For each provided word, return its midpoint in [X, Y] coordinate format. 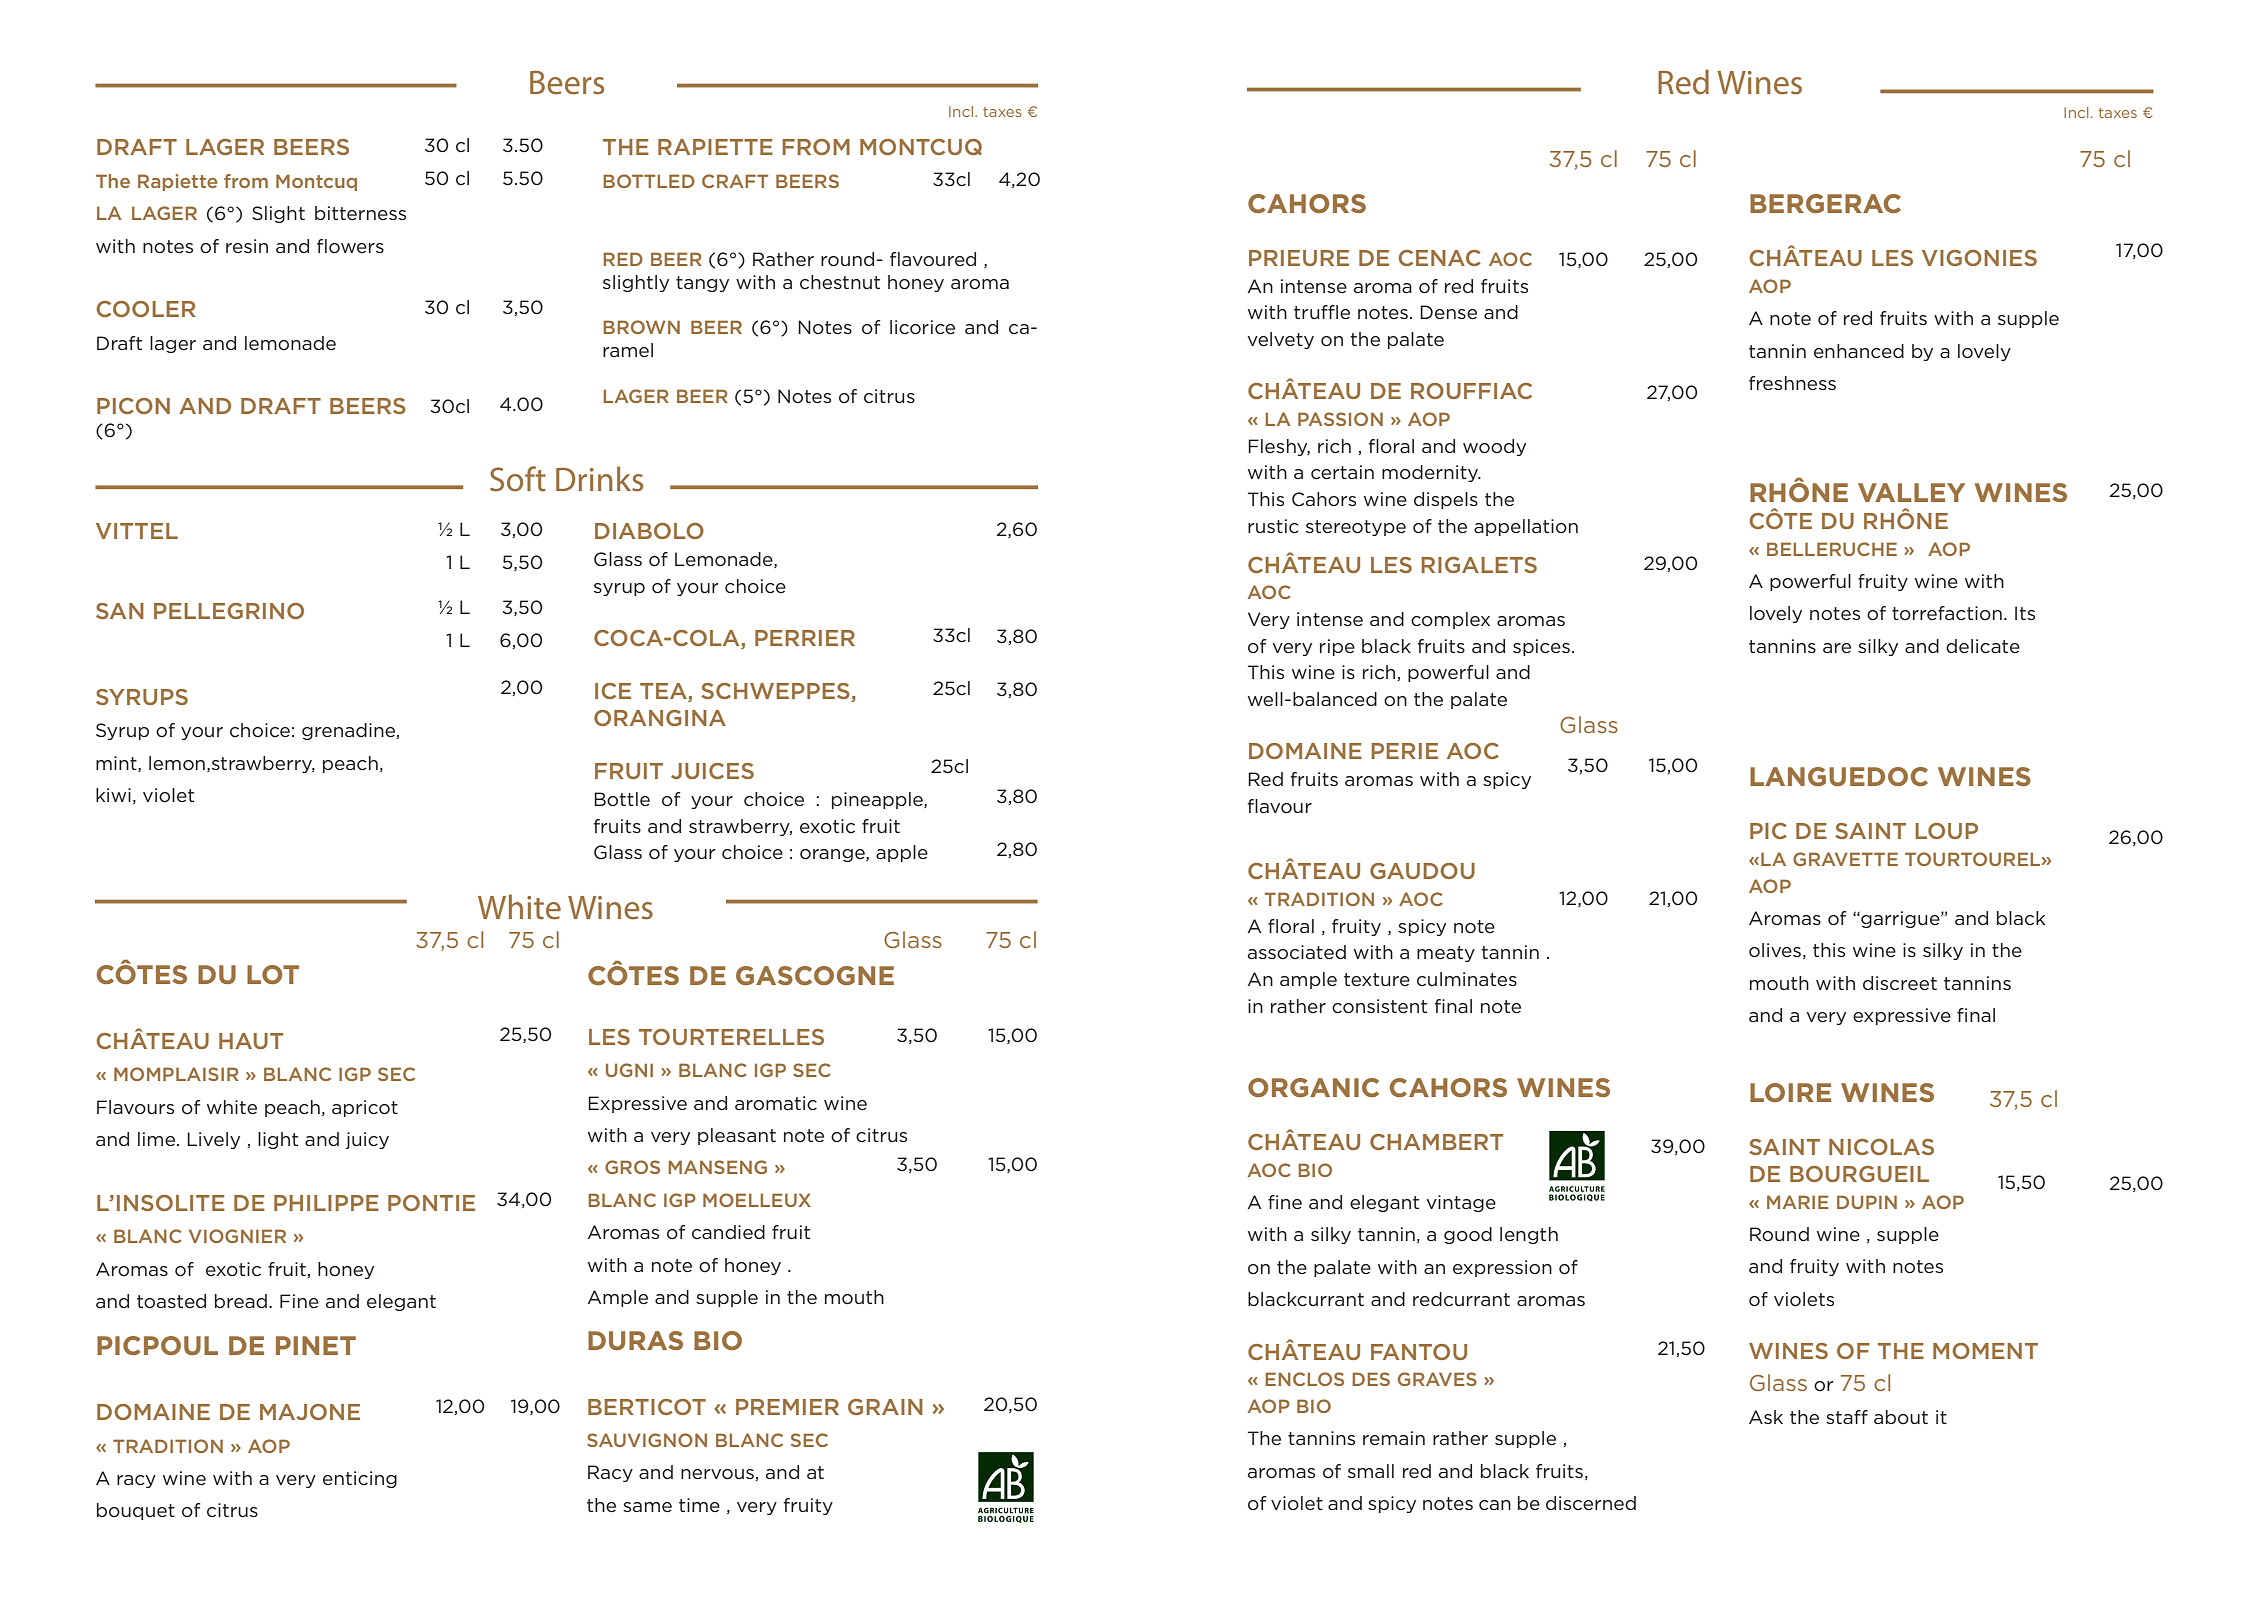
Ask [1766, 1417]
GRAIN [885, 1407]
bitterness [360, 213]
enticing [360, 1479]
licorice [922, 327]
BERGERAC [1825, 203]
